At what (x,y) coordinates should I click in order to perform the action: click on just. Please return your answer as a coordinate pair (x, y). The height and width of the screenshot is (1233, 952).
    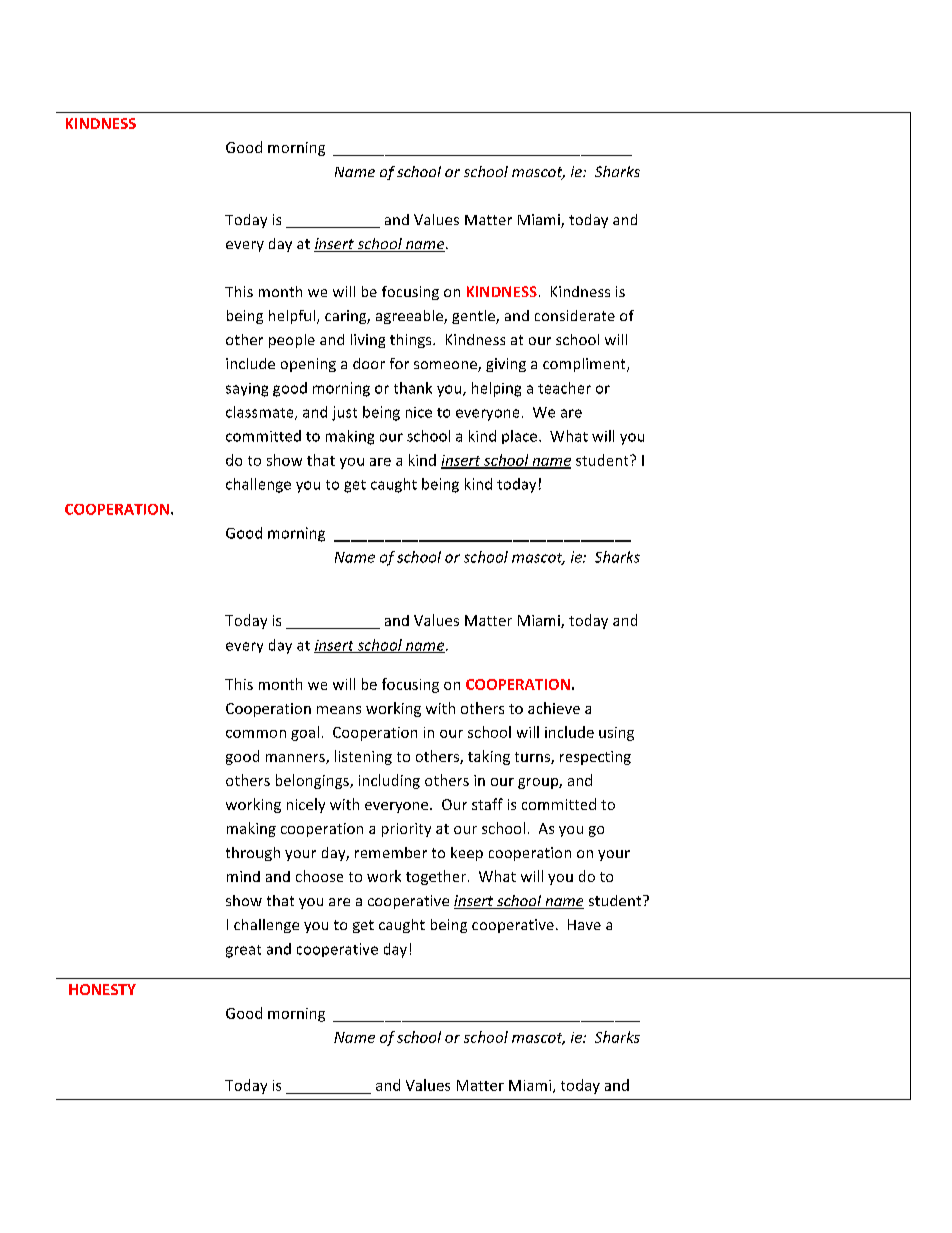
    Looking at the image, I should click on (344, 413).
